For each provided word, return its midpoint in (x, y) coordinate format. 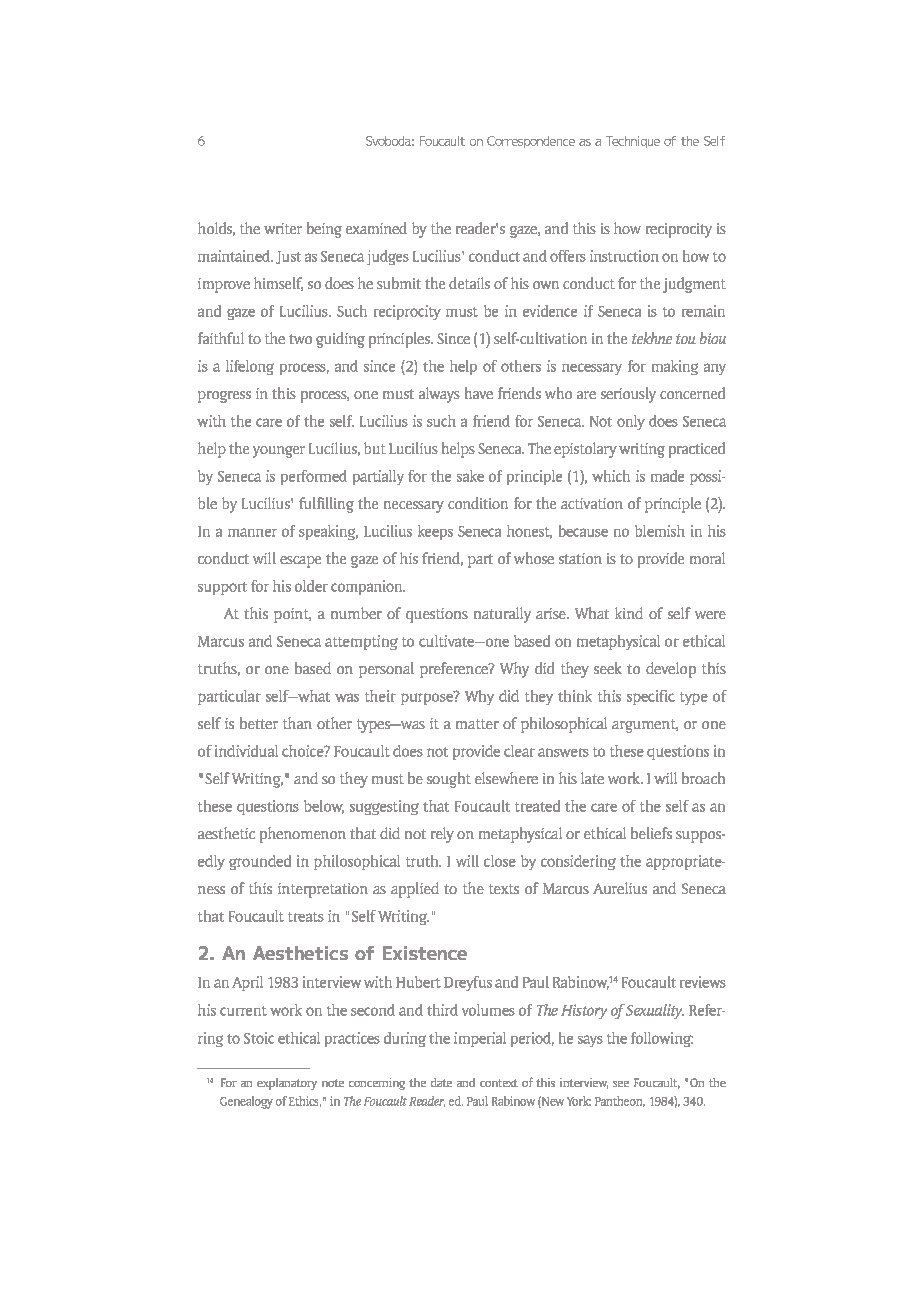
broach (703, 778)
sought (449, 780)
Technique (633, 142)
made (667, 476)
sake (470, 476)
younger (279, 452)
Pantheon (620, 1101)
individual (246, 751)
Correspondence (531, 142)
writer (283, 228)
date (441, 1082)
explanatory (287, 1084)
